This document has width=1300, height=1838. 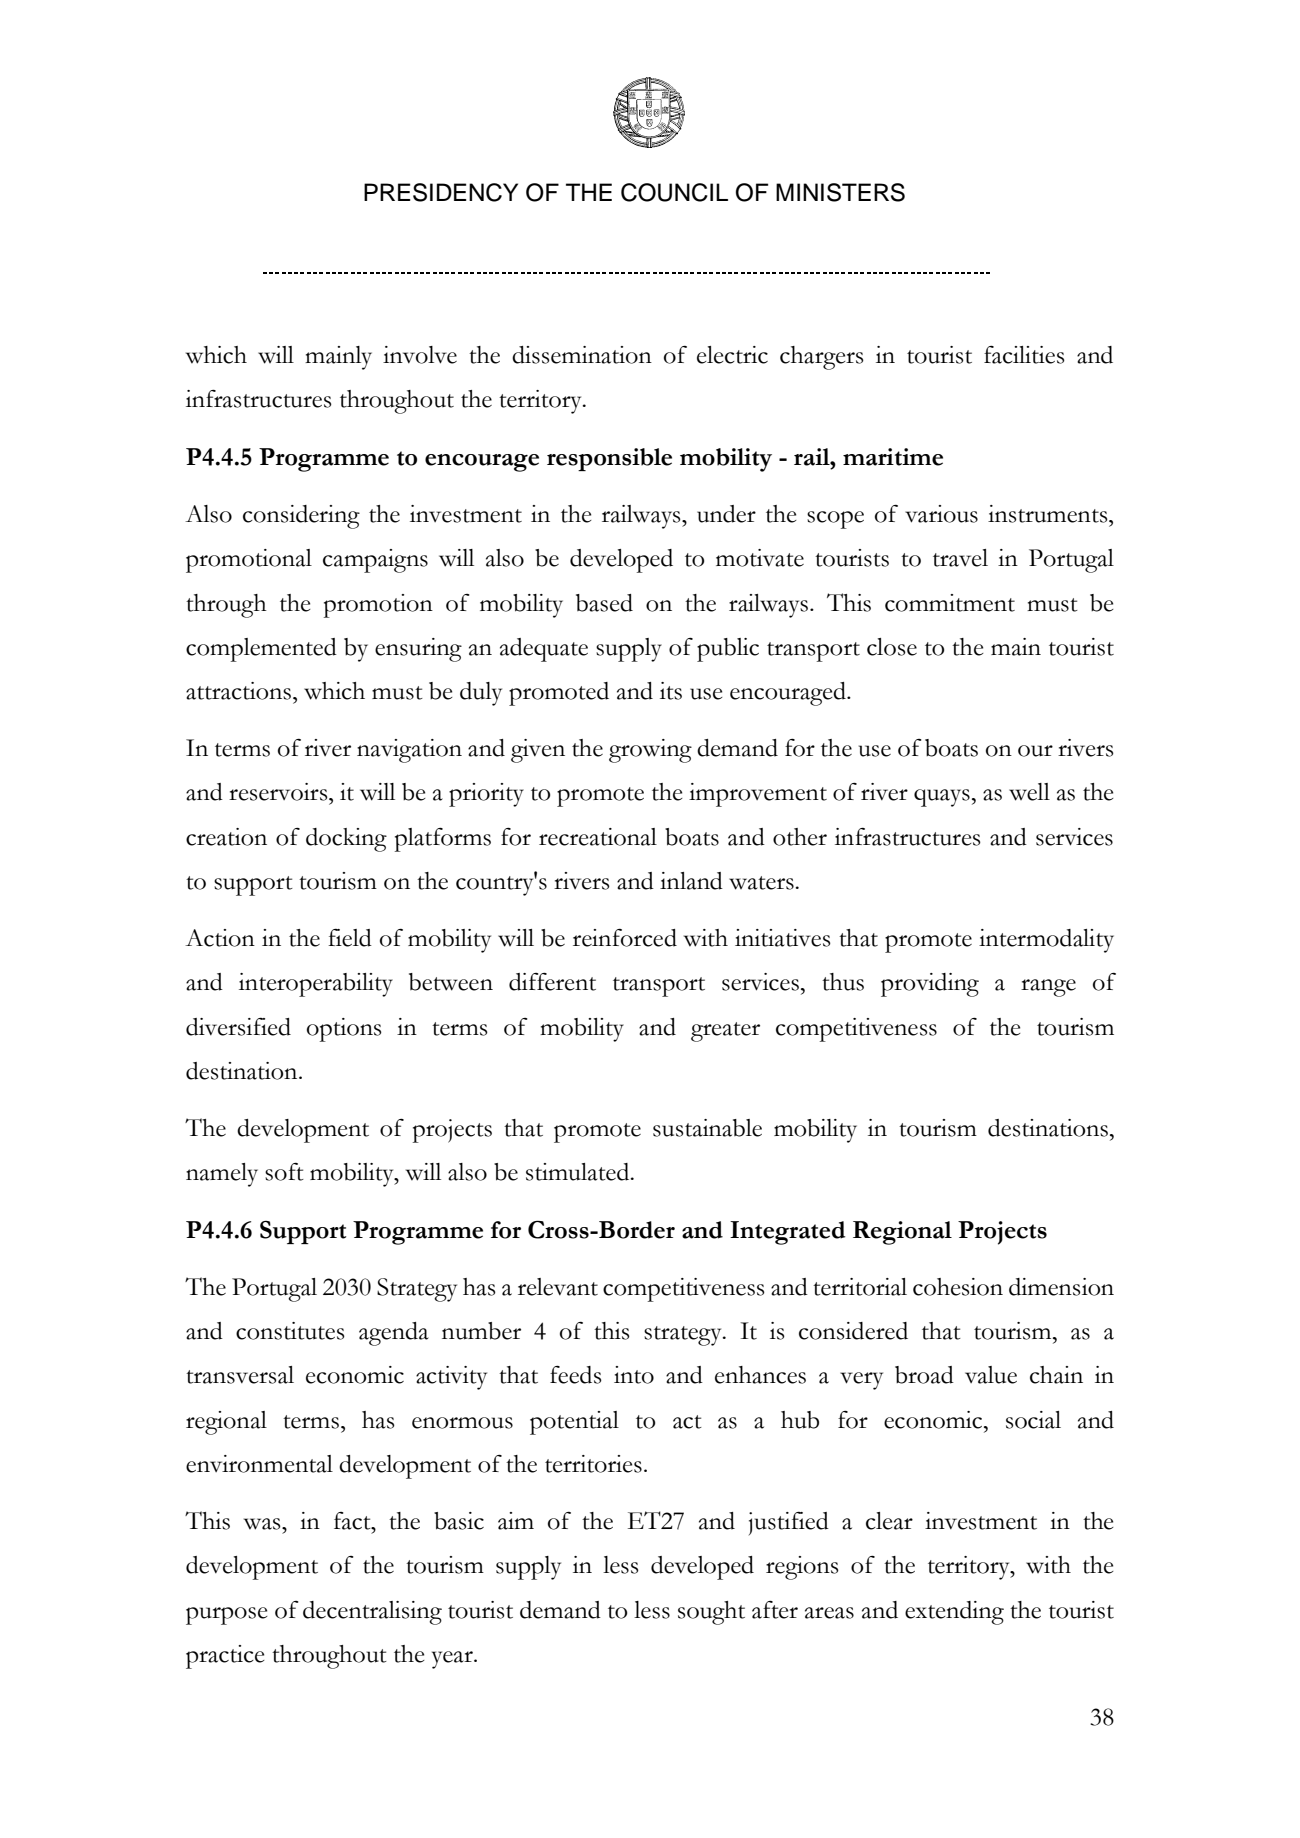 I want to click on soft, so click(x=284, y=1172).
